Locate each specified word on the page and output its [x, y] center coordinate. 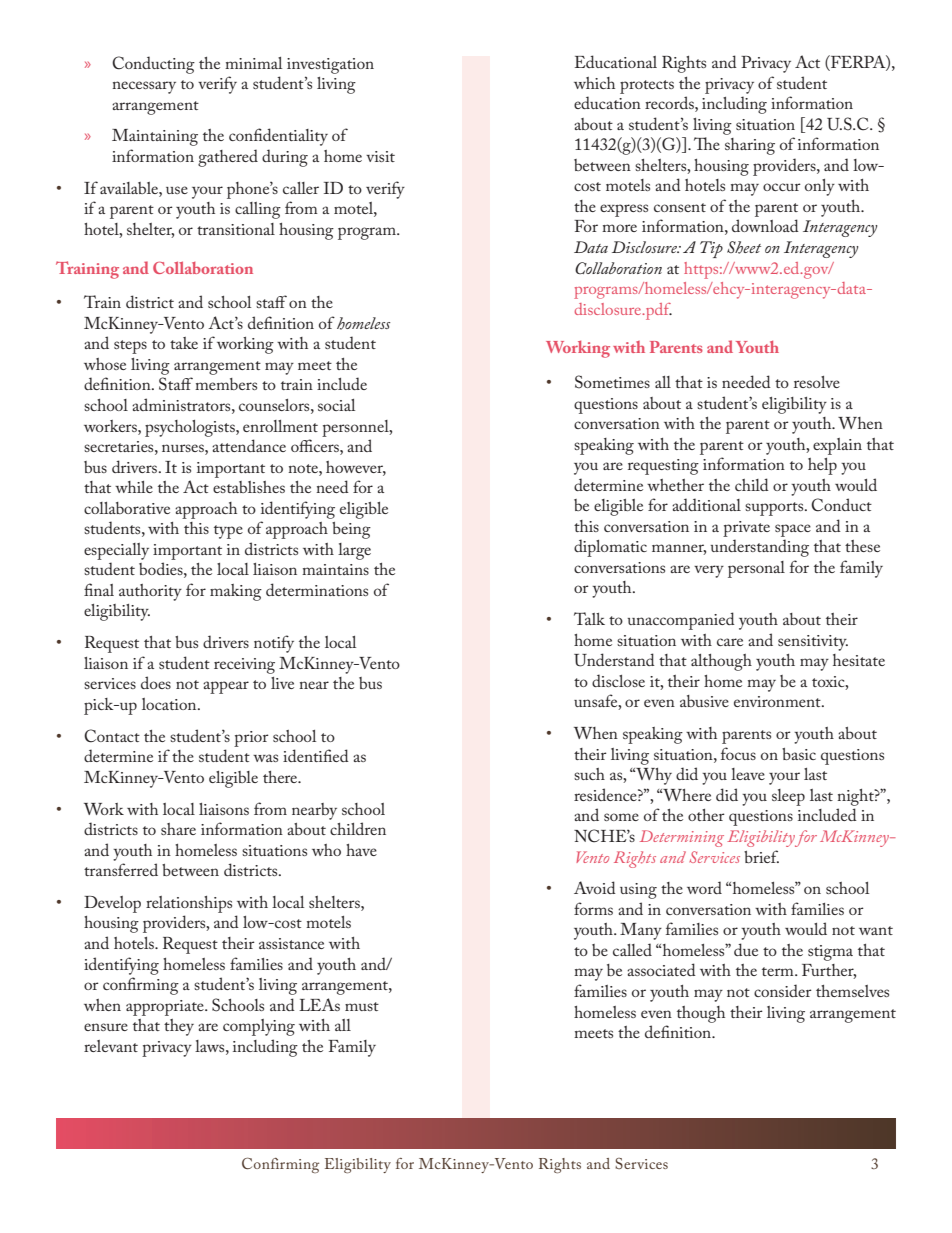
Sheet [744, 247]
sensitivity [813, 643]
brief [761, 856]
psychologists [191, 428]
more [619, 228]
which [594, 83]
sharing [750, 146]
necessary [144, 87]
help [822, 466]
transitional [236, 229]
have [361, 850]
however [356, 468]
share [178, 829]
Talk [589, 618]
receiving [244, 666]
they [179, 1027]
